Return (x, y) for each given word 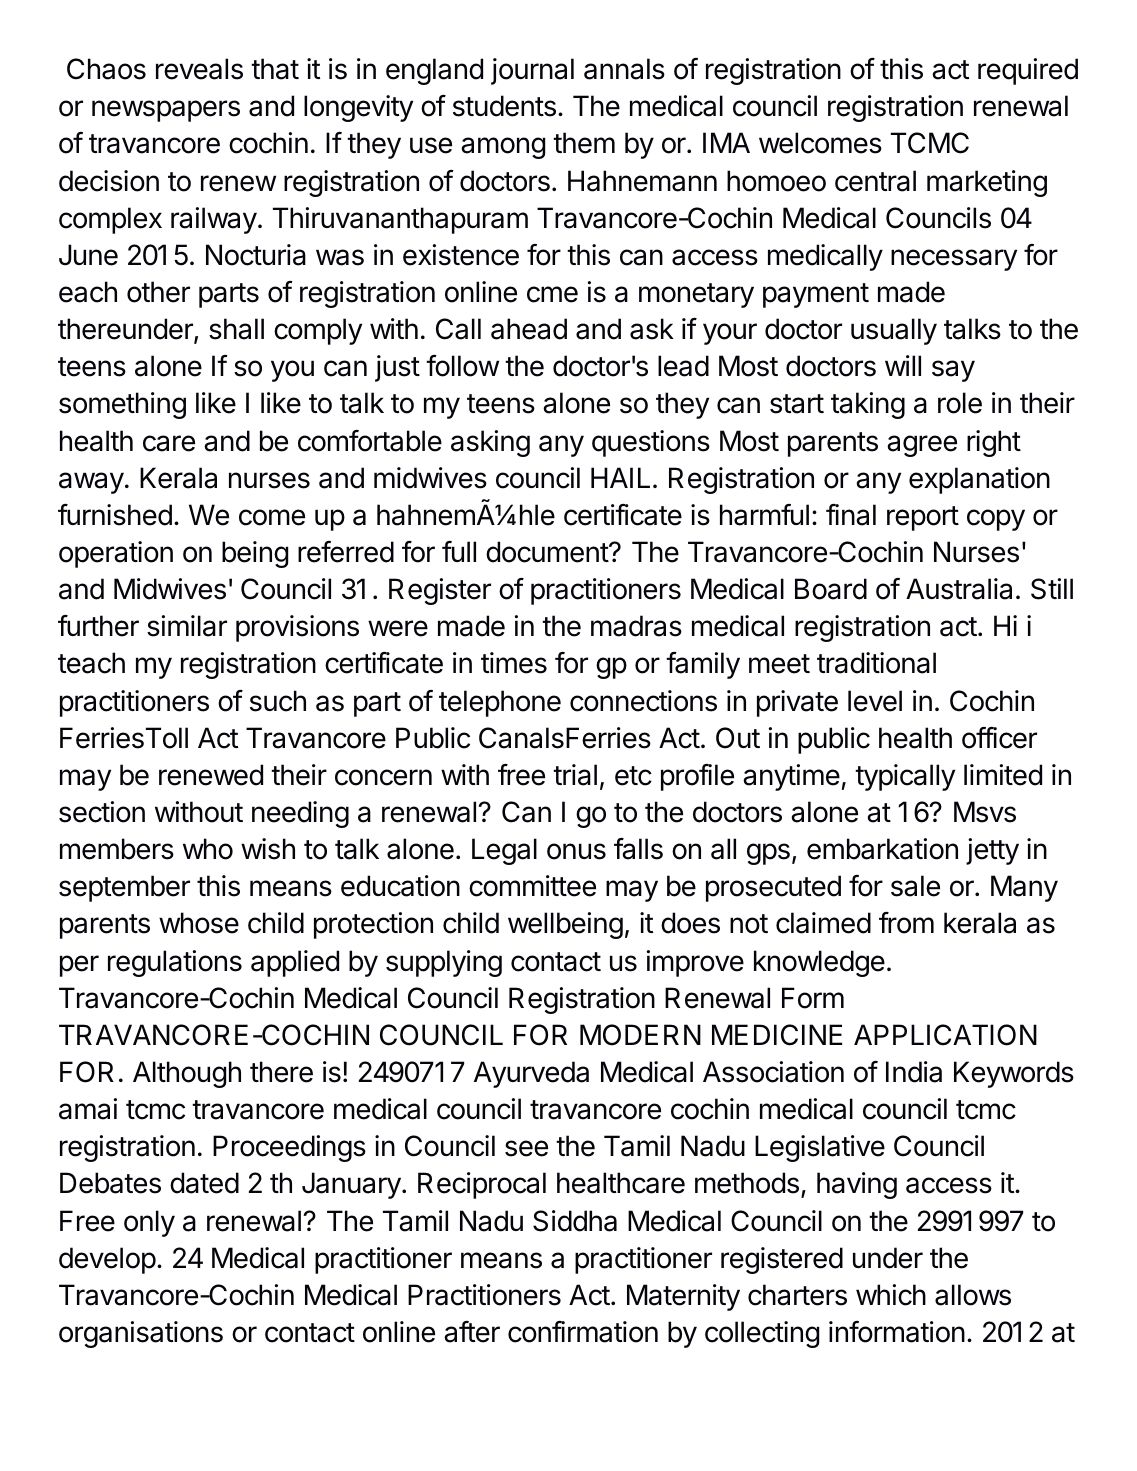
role (960, 403)
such (278, 701)
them (584, 143)
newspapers (166, 111)
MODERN (640, 1035)
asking (490, 443)
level (875, 701)
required (1028, 71)
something (122, 405)
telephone (500, 703)
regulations (175, 963)
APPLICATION (945, 1035)
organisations (141, 1334)
